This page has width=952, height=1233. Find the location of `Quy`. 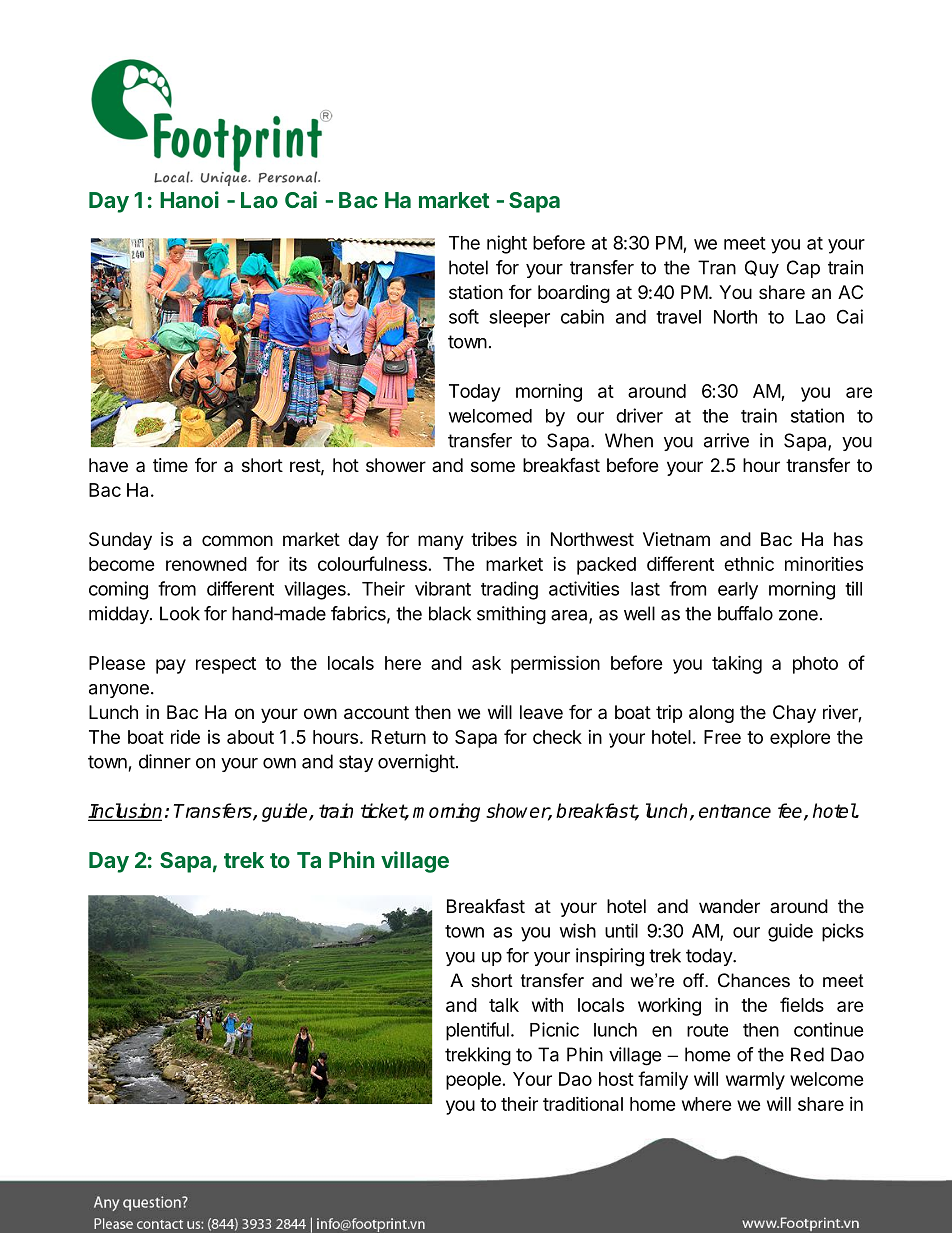

Quy is located at coordinates (762, 269).
